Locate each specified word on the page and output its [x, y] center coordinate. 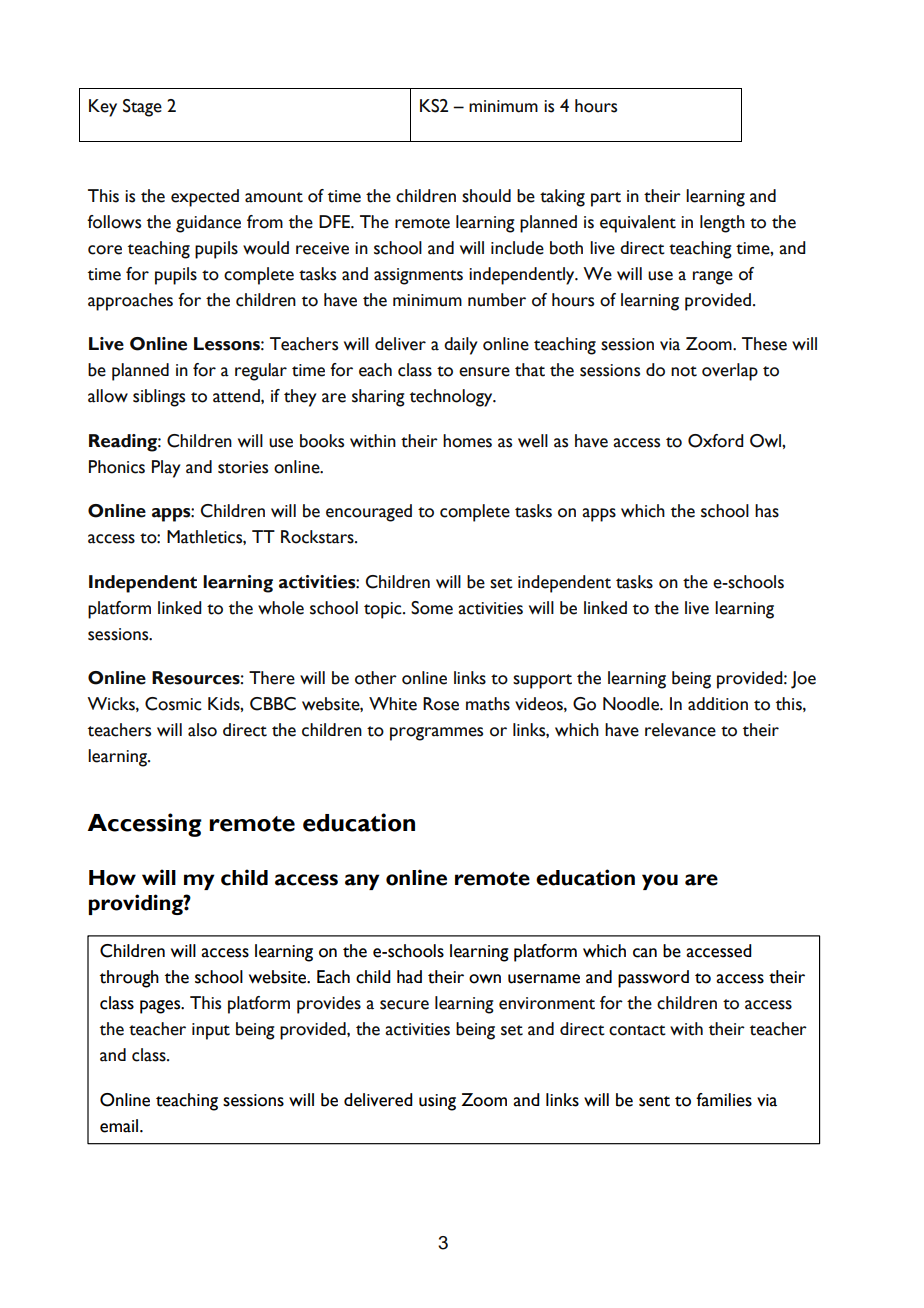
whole [281, 608]
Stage [142, 108]
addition [718, 704]
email [120, 1126]
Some [432, 608]
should [486, 196]
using [437, 1102]
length [722, 224]
